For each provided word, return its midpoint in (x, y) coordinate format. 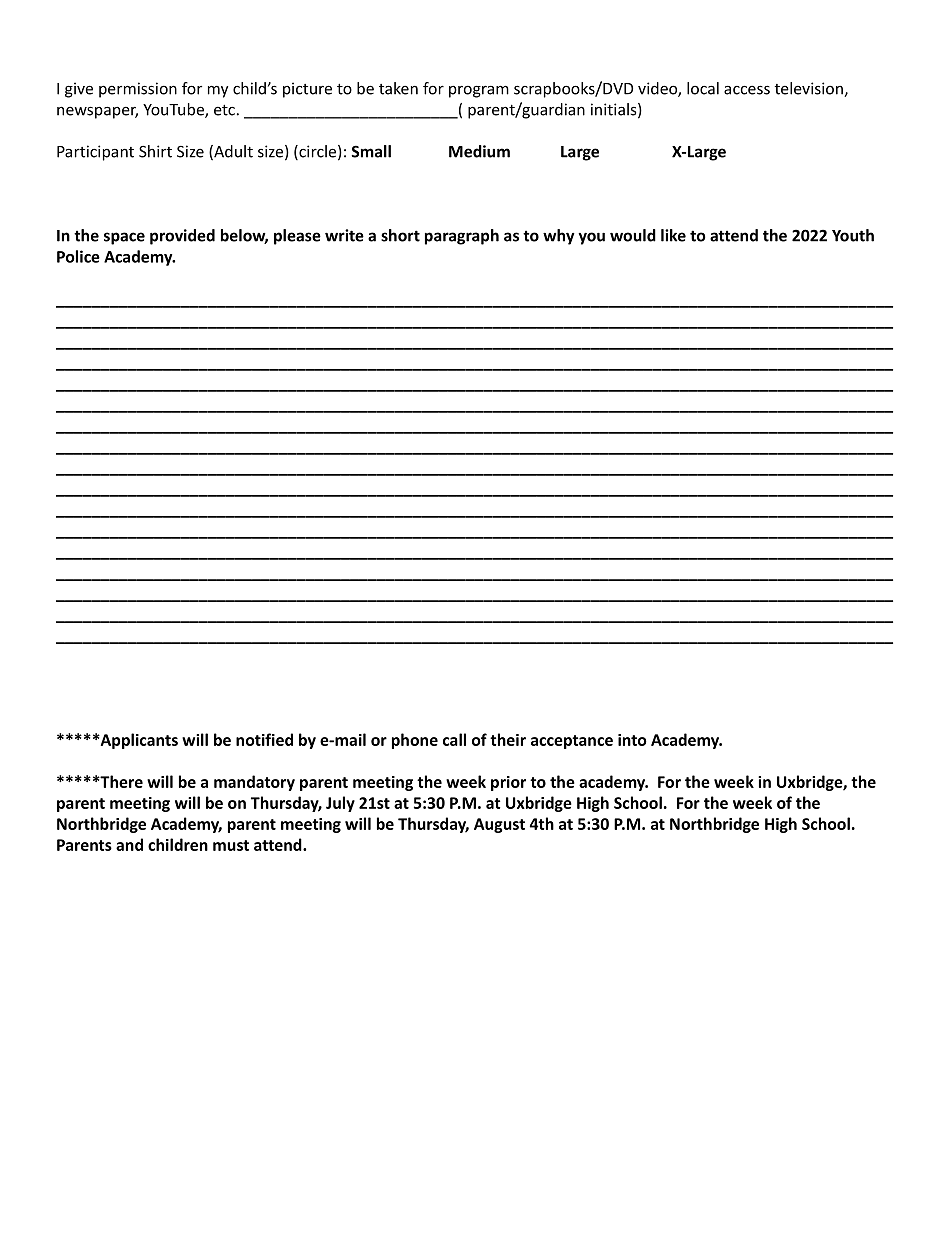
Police (78, 256)
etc (224, 110)
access (747, 90)
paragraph (462, 237)
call (454, 739)
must (231, 845)
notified (264, 739)
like (673, 235)
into (632, 740)
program (479, 91)
